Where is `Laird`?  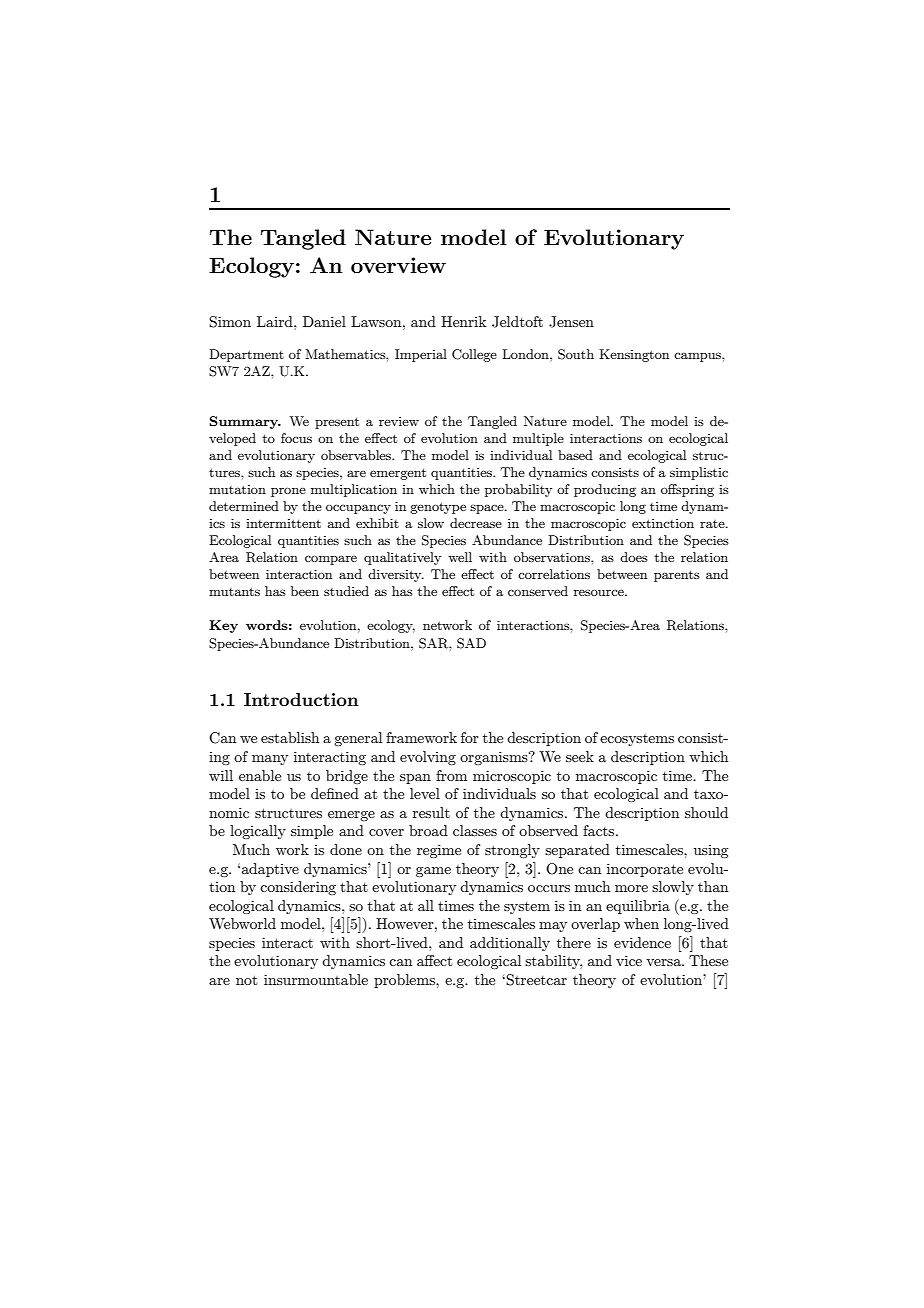 Laird is located at coordinates (276, 321).
